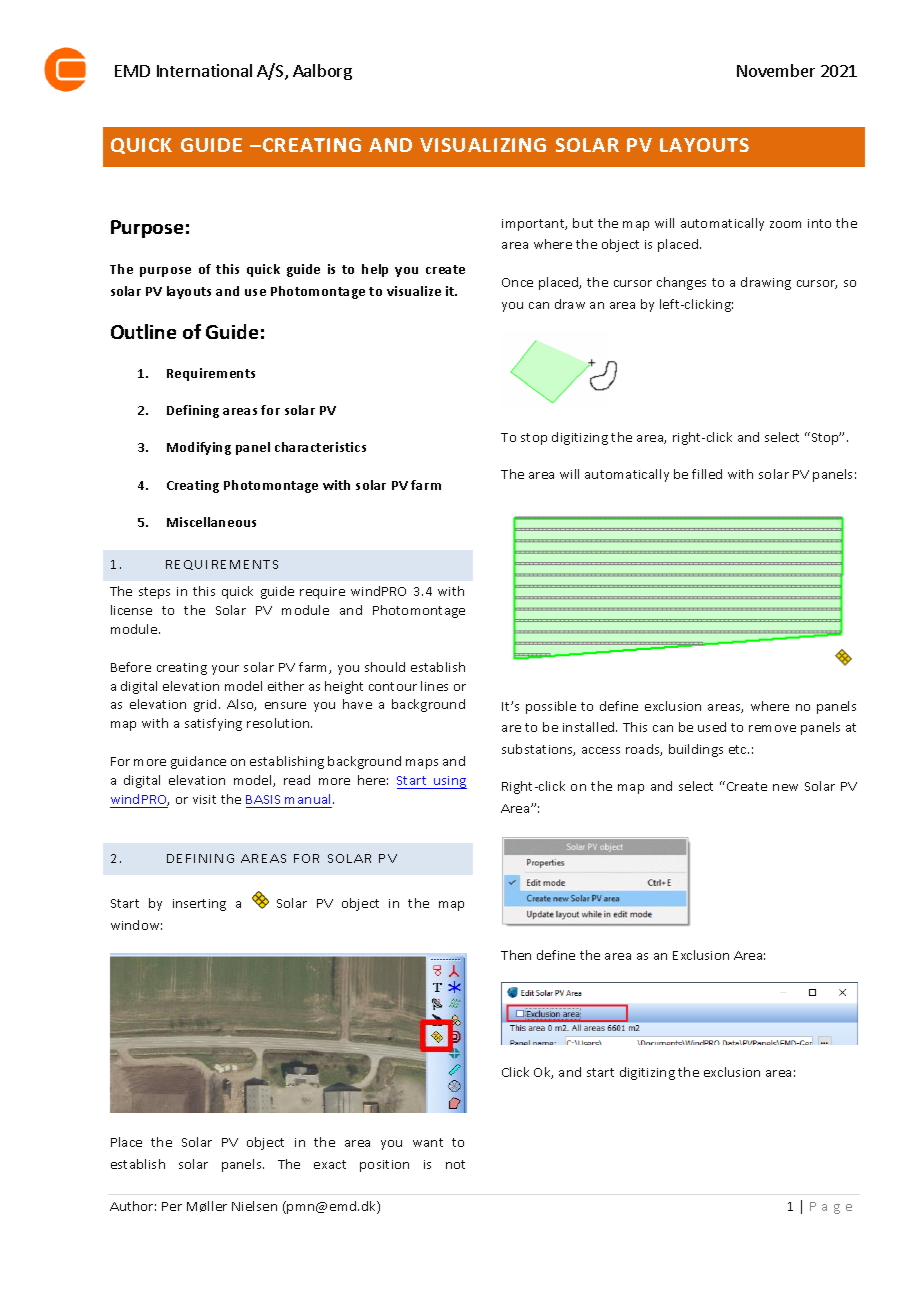  Describe the element at coordinates (143, 331) in the screenshot. I see `Outline` at that location.
